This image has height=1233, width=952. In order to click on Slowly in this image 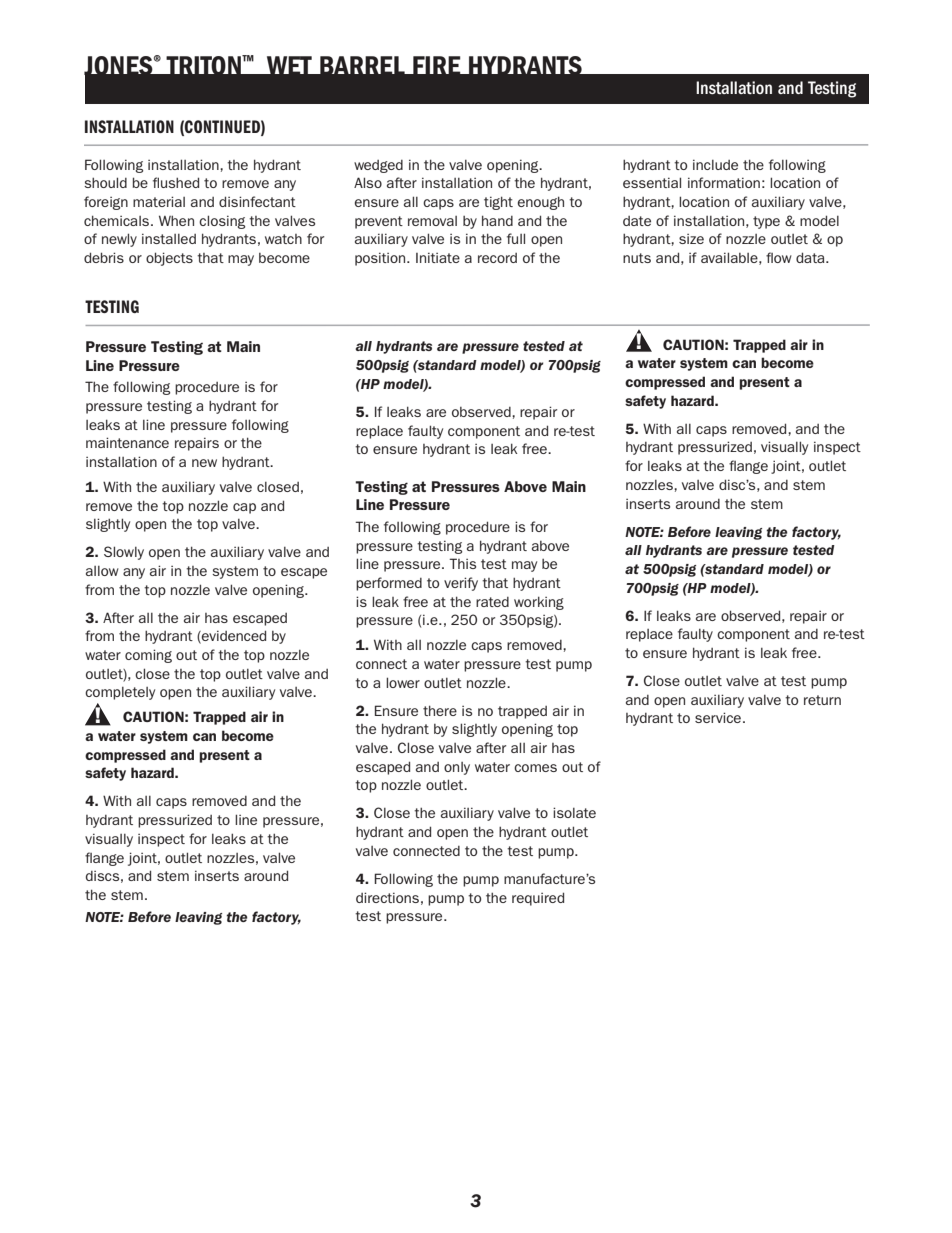, I will do `click(124, 553)`.
